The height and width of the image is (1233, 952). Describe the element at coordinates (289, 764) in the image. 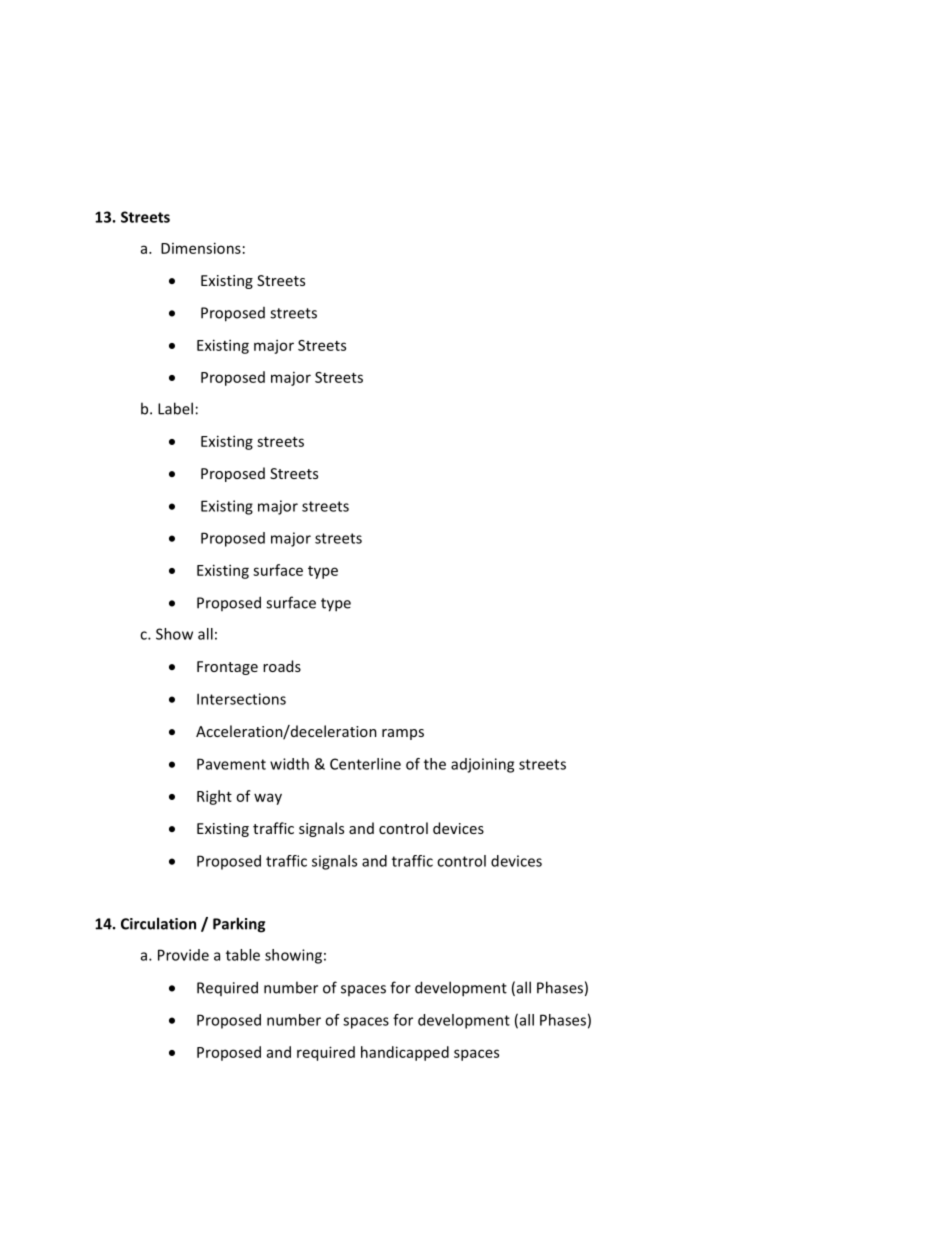

I see `width` at that location.
